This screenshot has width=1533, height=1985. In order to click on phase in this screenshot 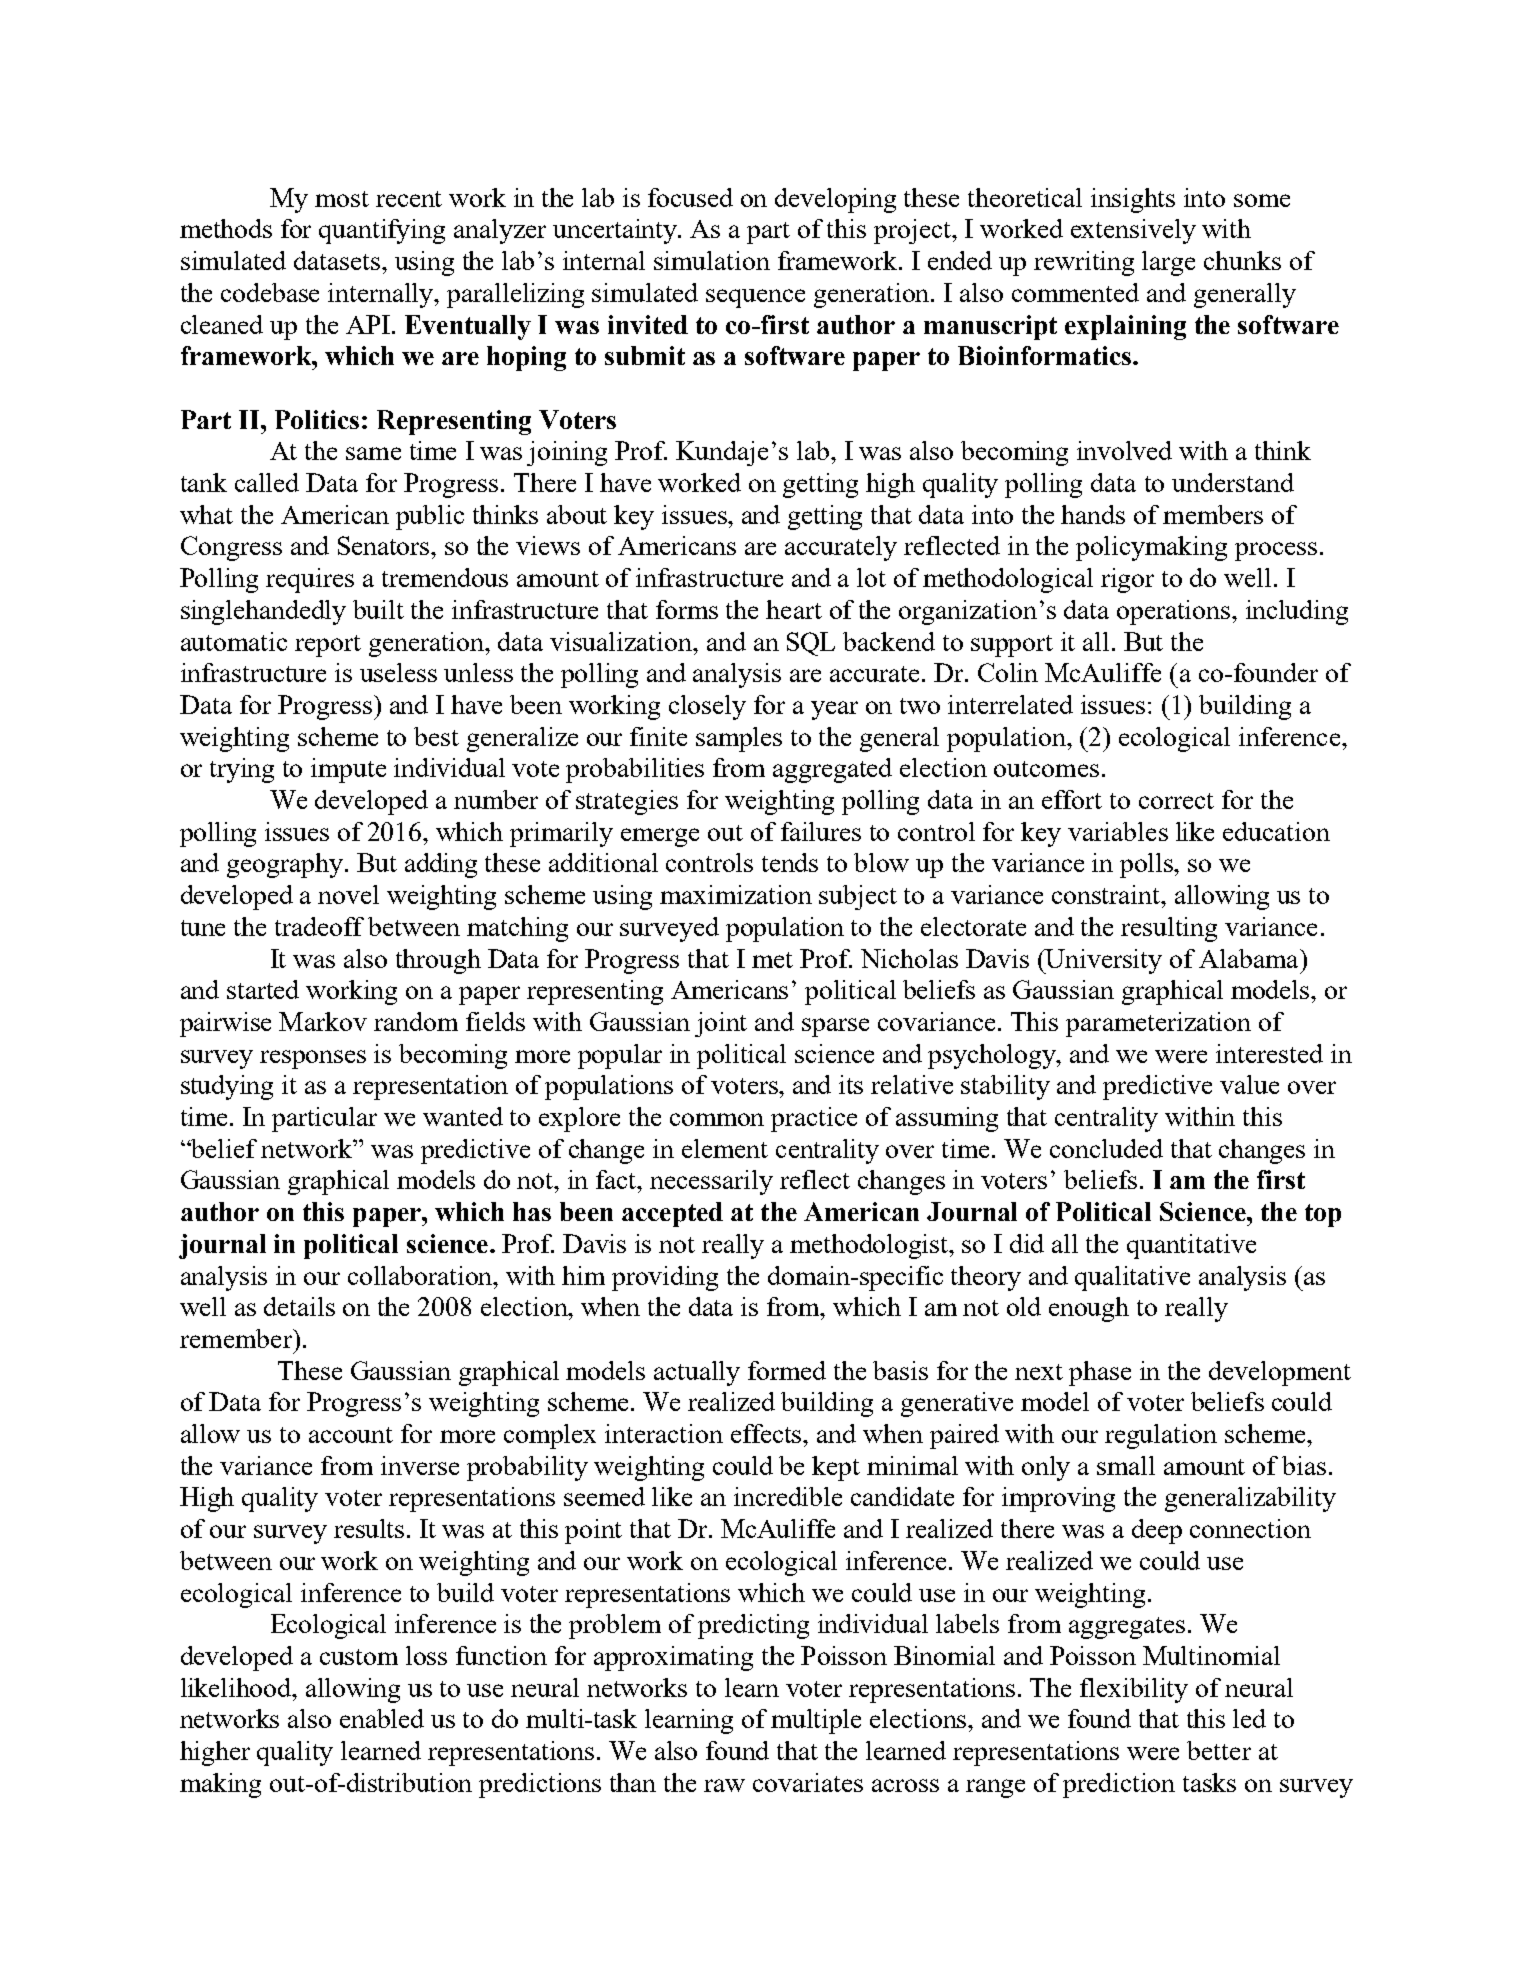, I will do `click(1100, 1373)`.
